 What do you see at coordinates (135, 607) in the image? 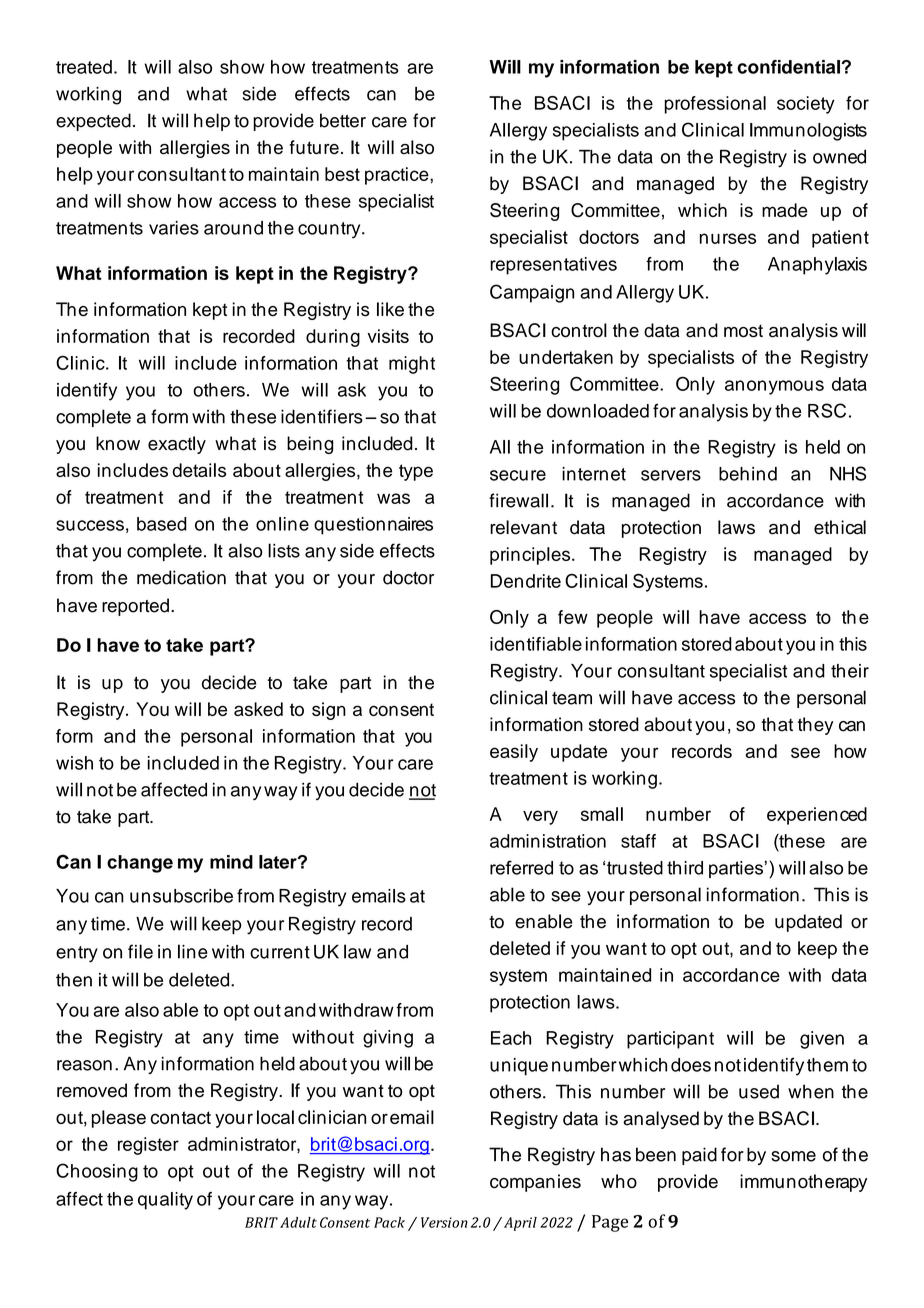
I see `reported` at bounding box center [135, 607].
